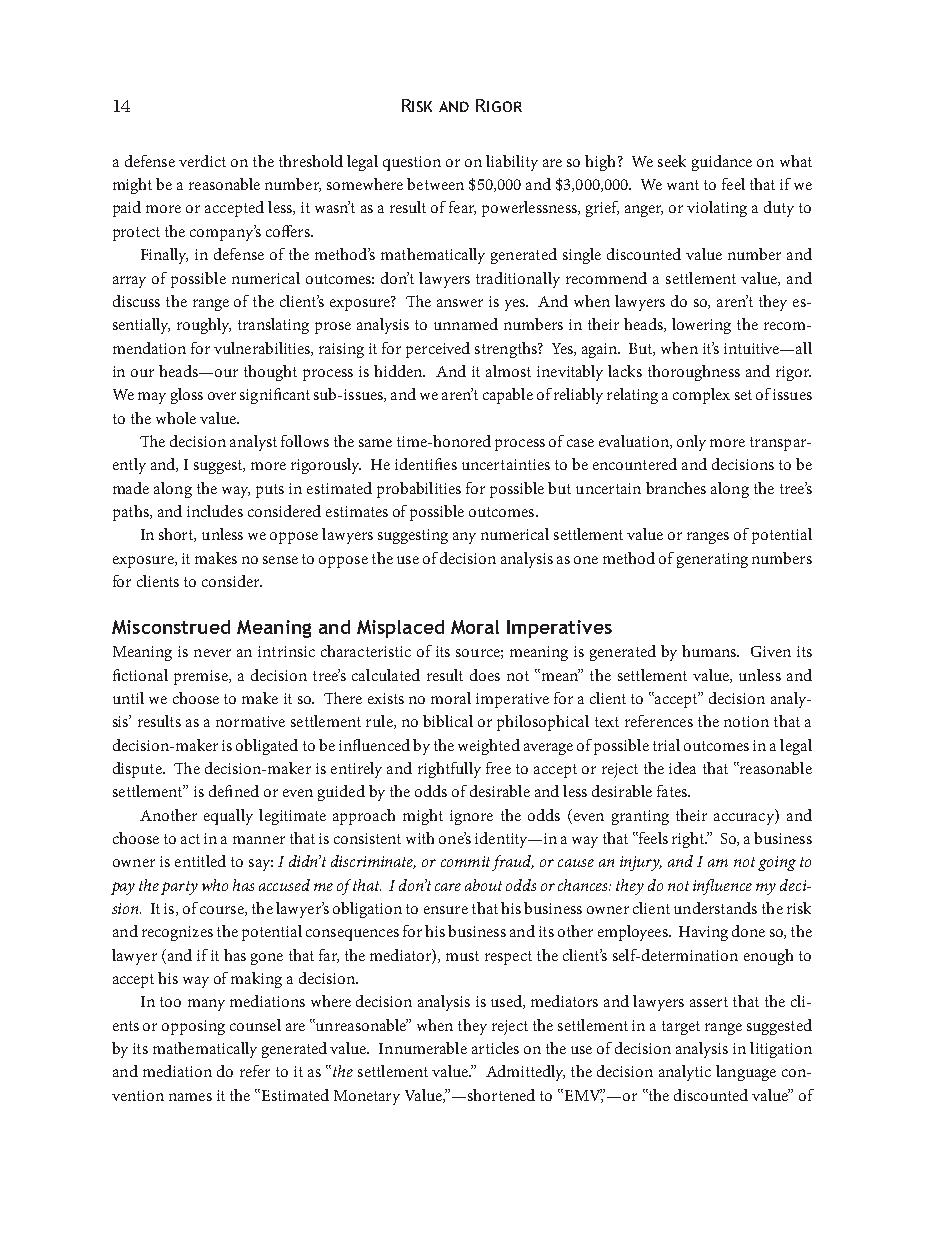  Describe the element at coordinates (202, 161) in the document. I see `verdict` at that location.
